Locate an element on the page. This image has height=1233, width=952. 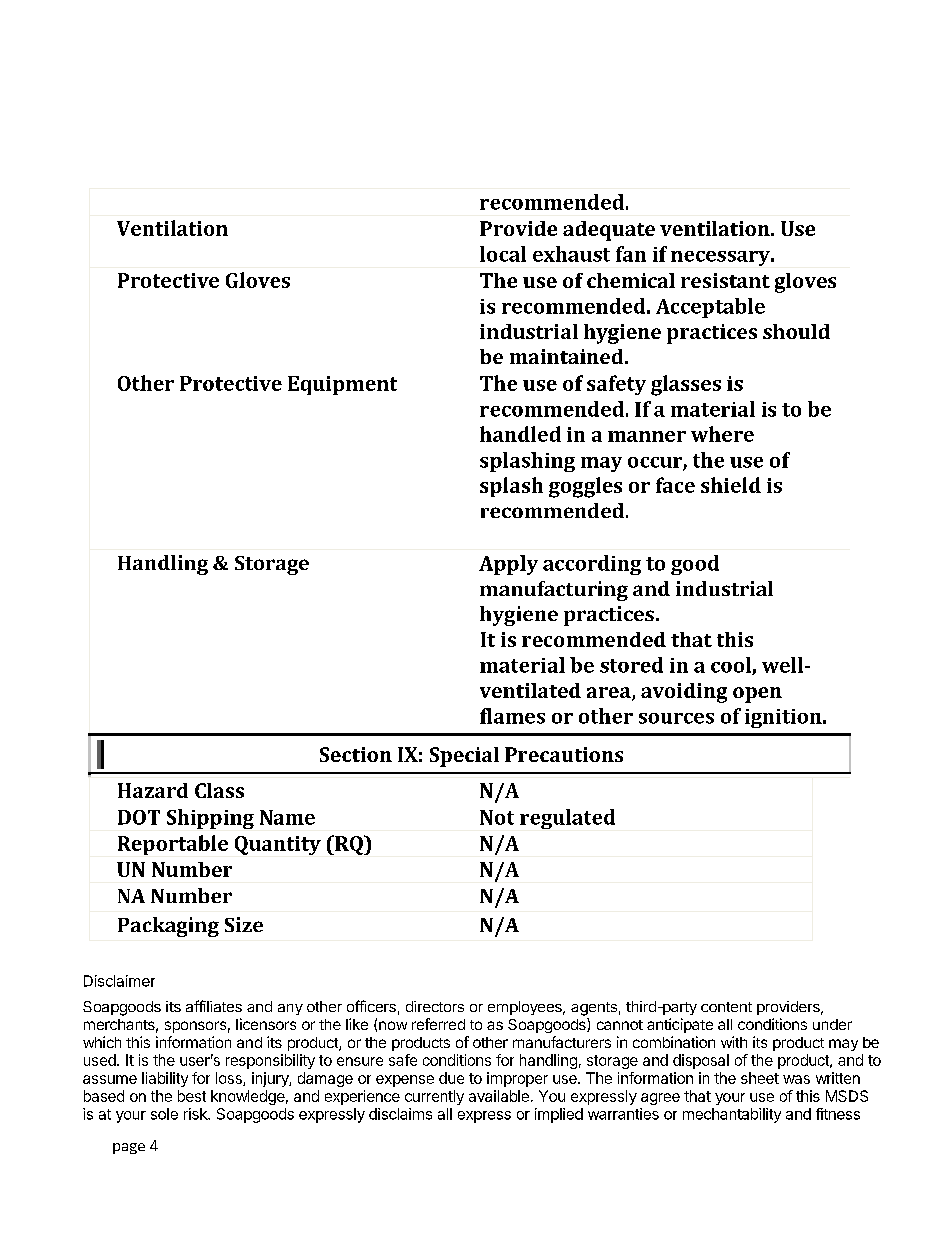
Apply is located at coordinates (508, 565).
